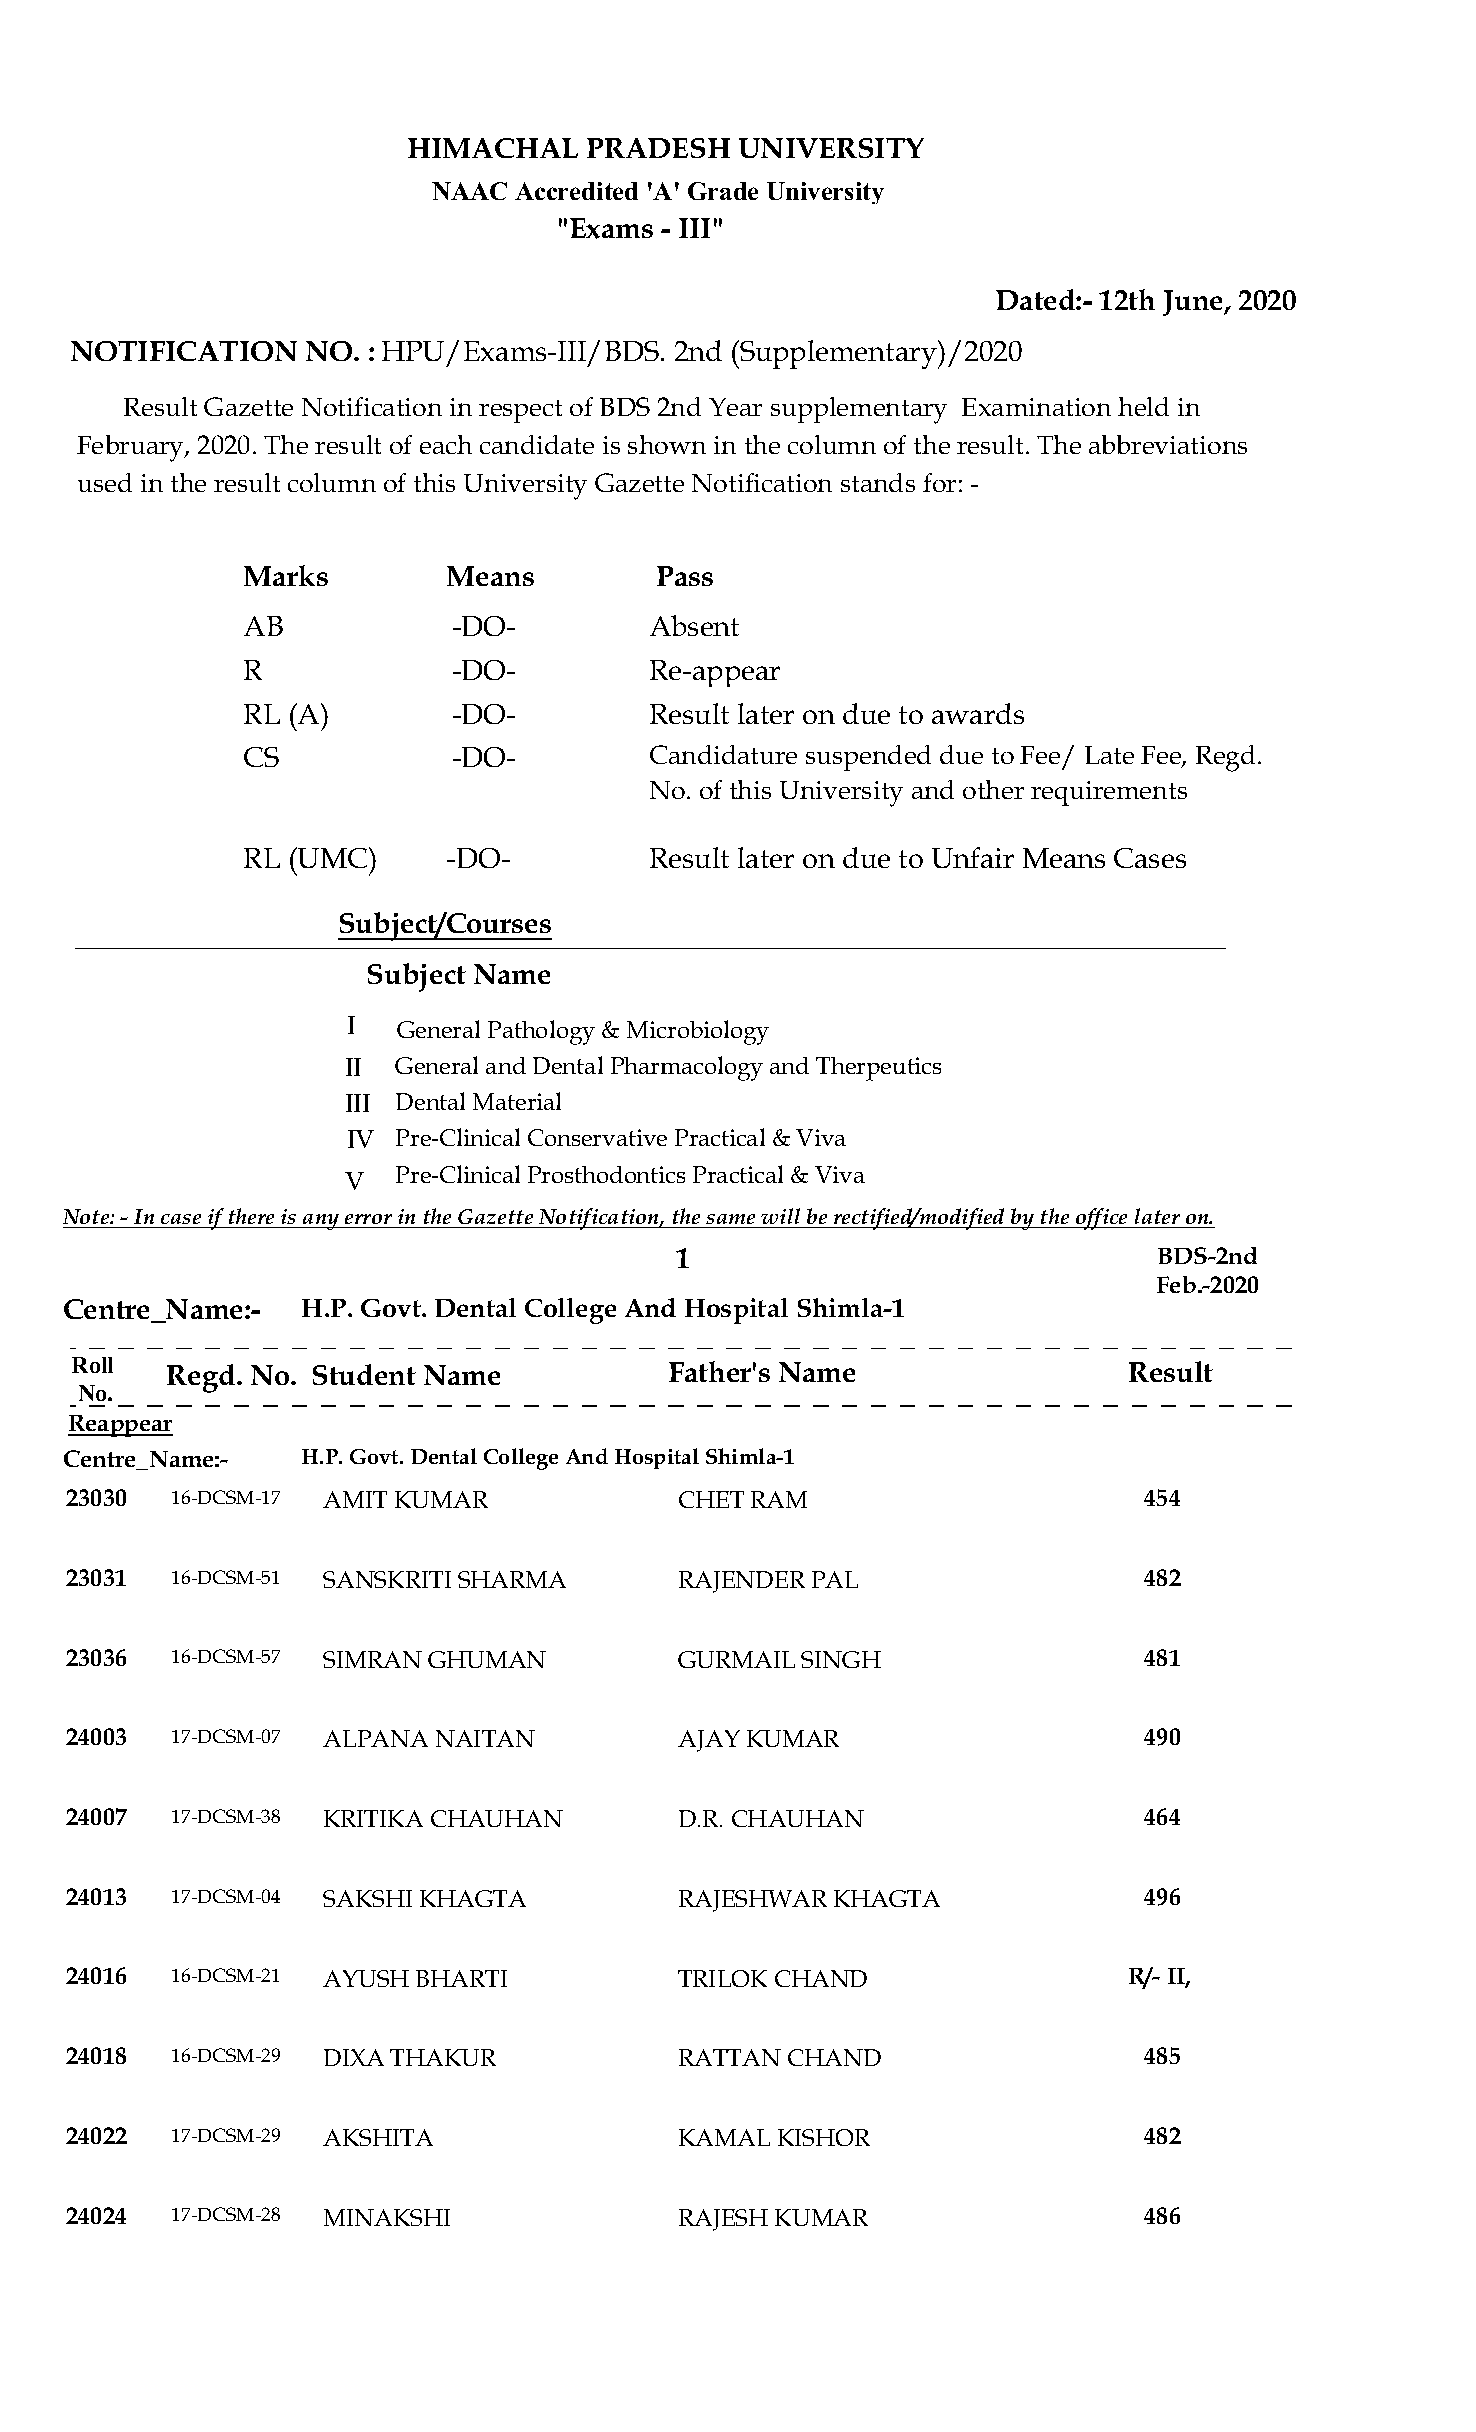  I want to click on Accredited, so click(576, 191).
